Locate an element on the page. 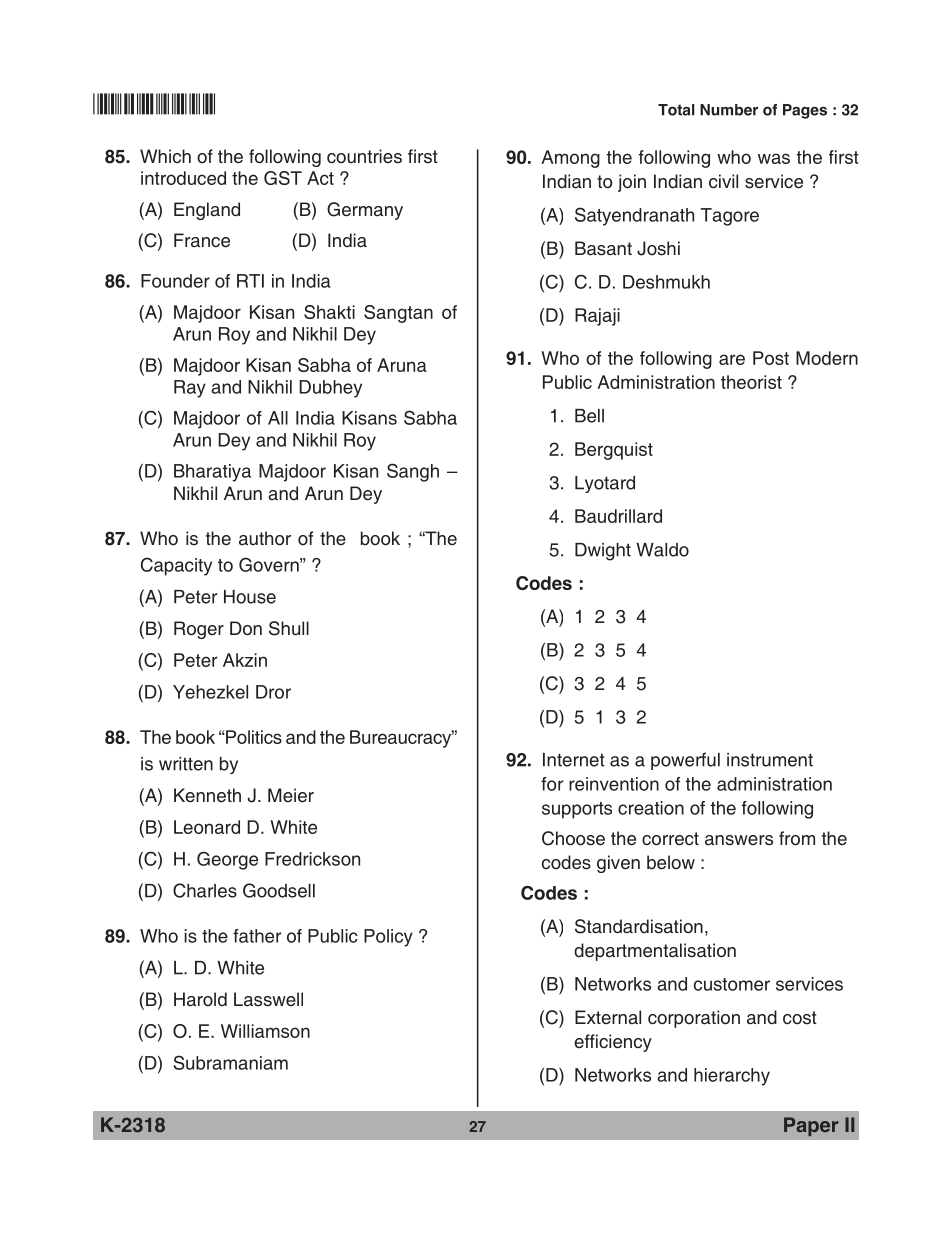 The height and width of the document is (1233, 952). Subramaniam is located at coordinates (230, 1062).
